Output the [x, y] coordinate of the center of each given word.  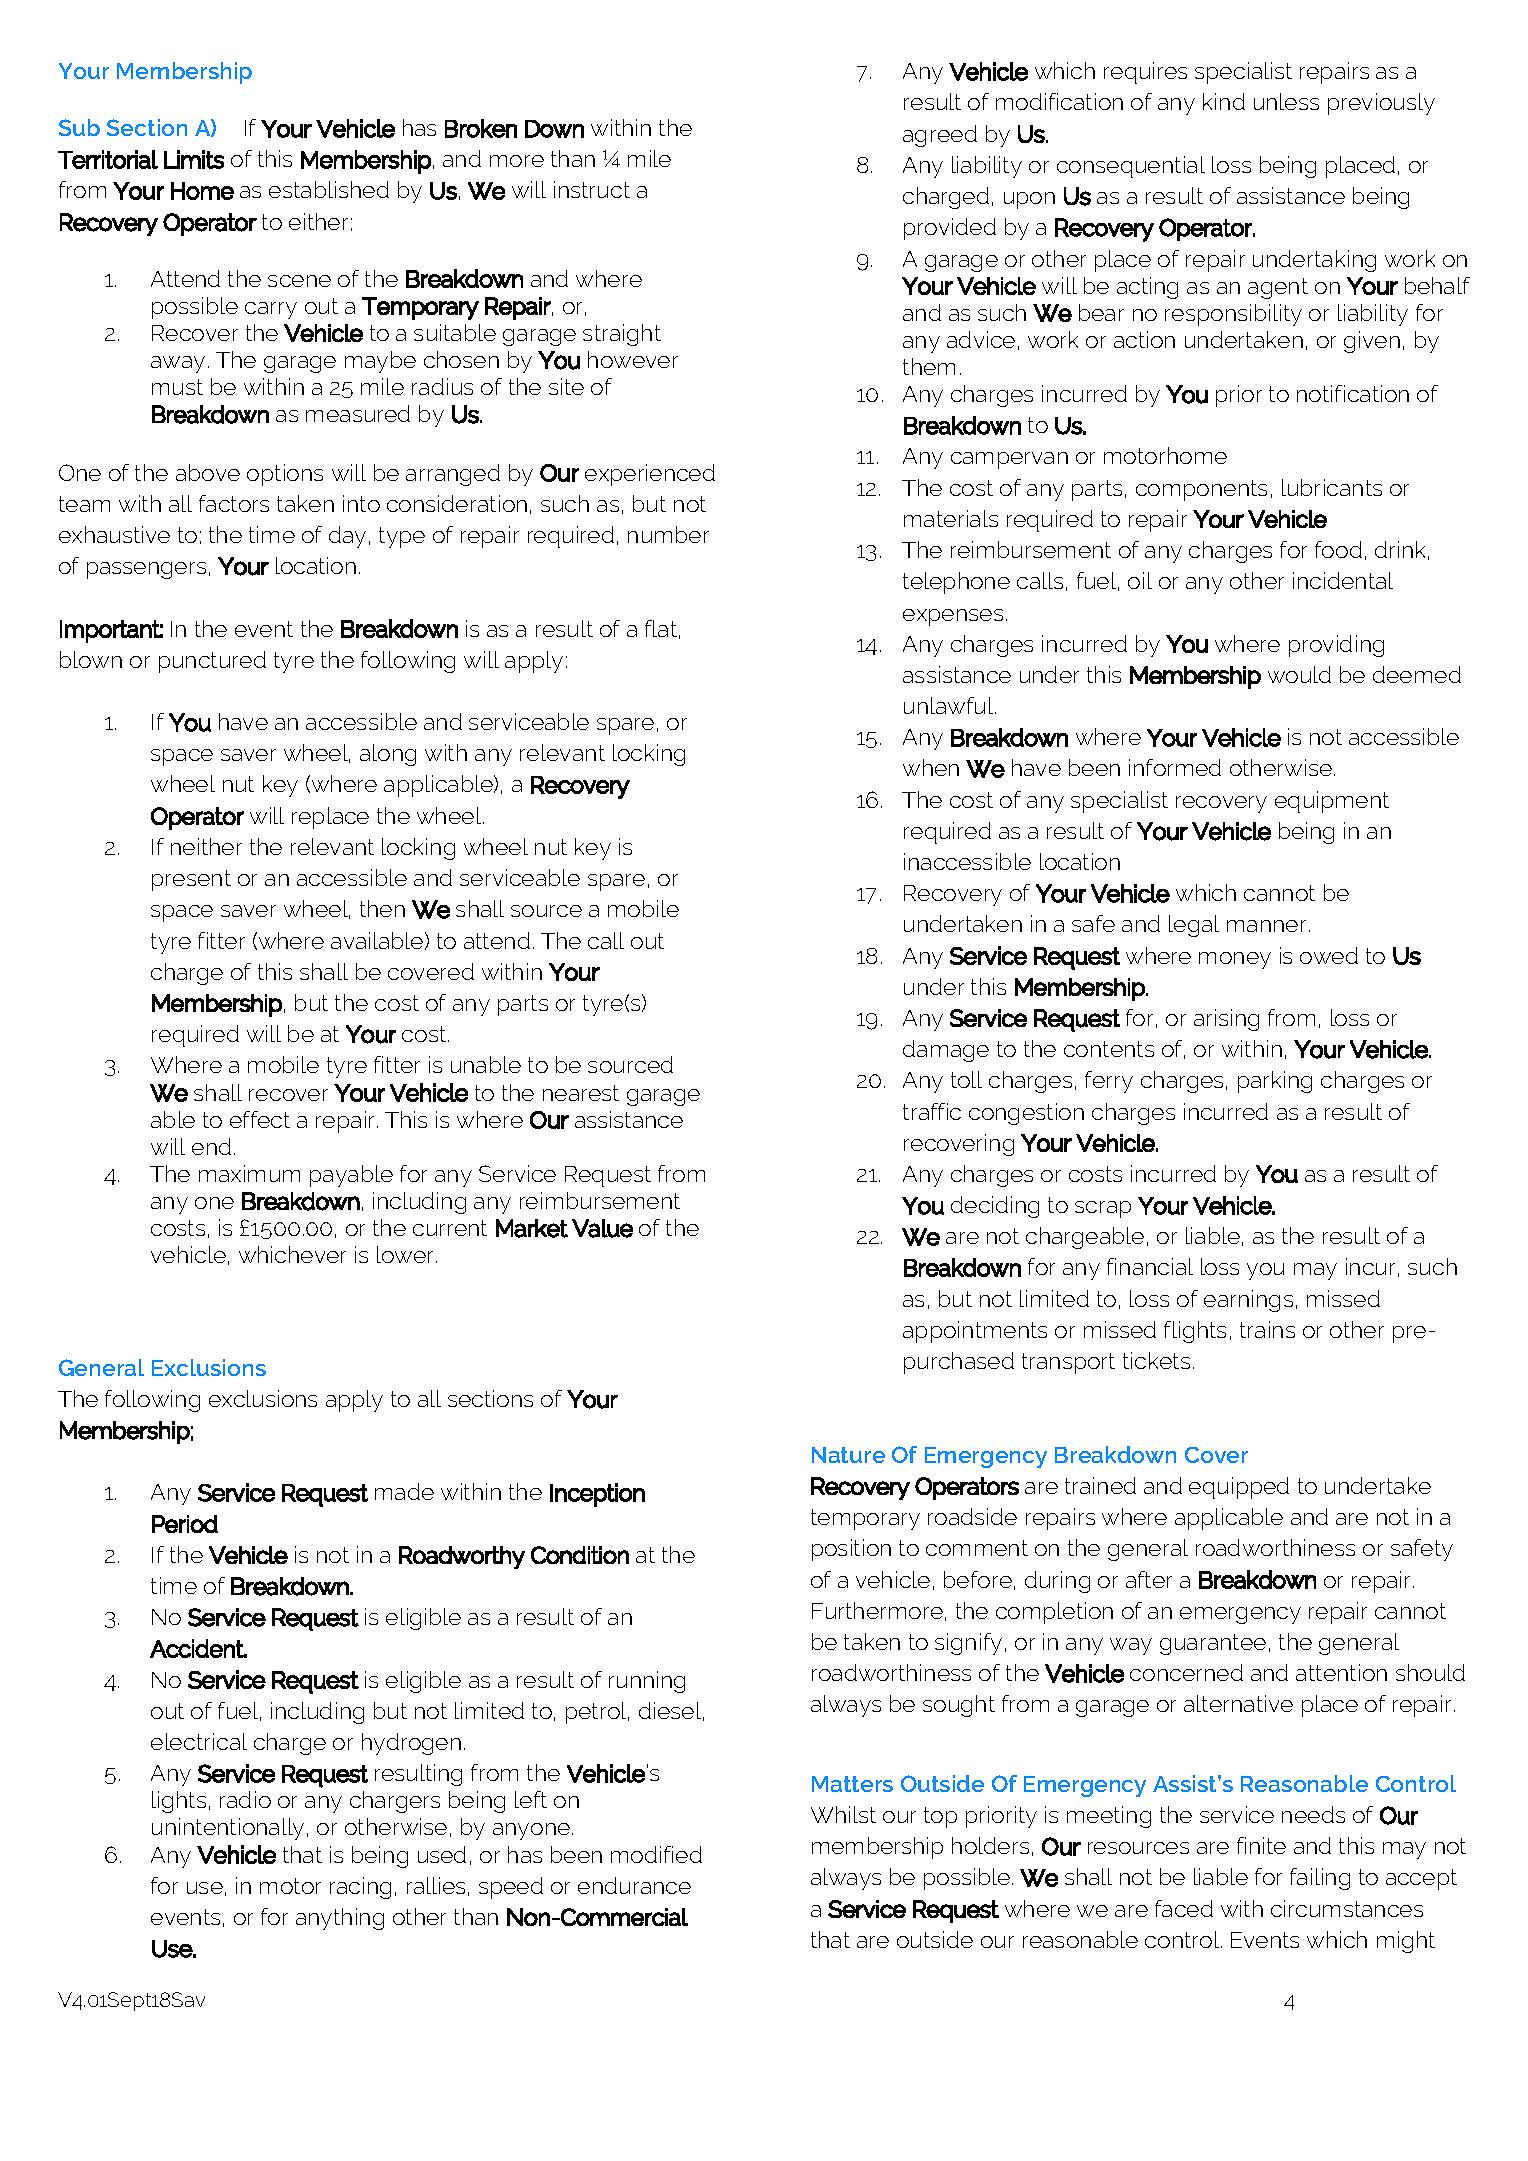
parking [1275, 1082]
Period [185, 1524]
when [931, 767]
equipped [1239, 1488]
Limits [194, 159]
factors [234, 503]
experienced [650, 475]
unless [1286, 101]
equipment [1332, 802]
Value [602, 1228]
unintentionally [228, 1829]
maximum [249, 1173]
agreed [940, 136]
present [191, 880]
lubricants [1332, 487]
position [851, 1550]
